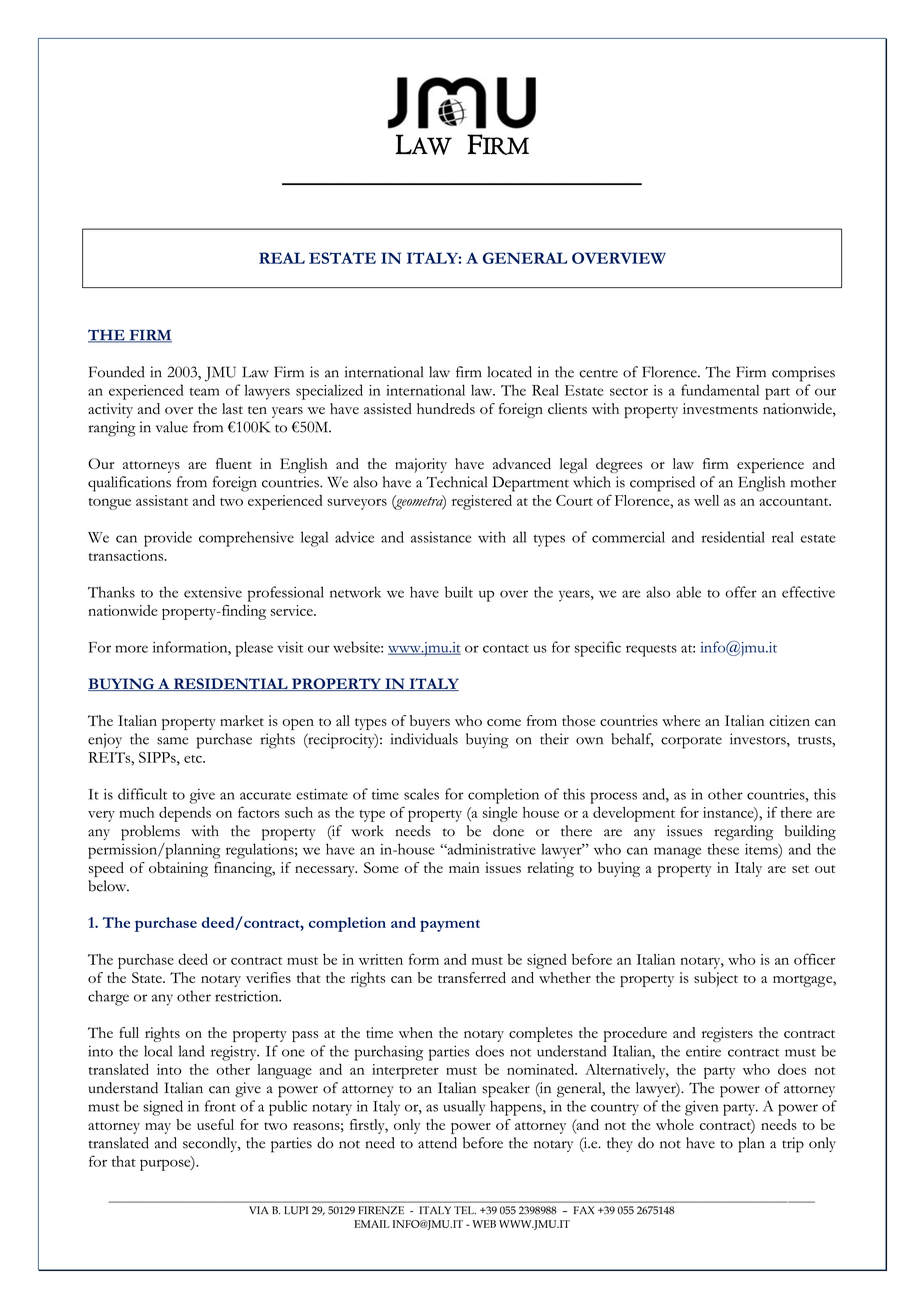 The height and width of the screenshot is (1308, 924). What do you see at coordinates (743, 833) in the screenshot?
I see `regarding` at bounding box center [743, 833].
